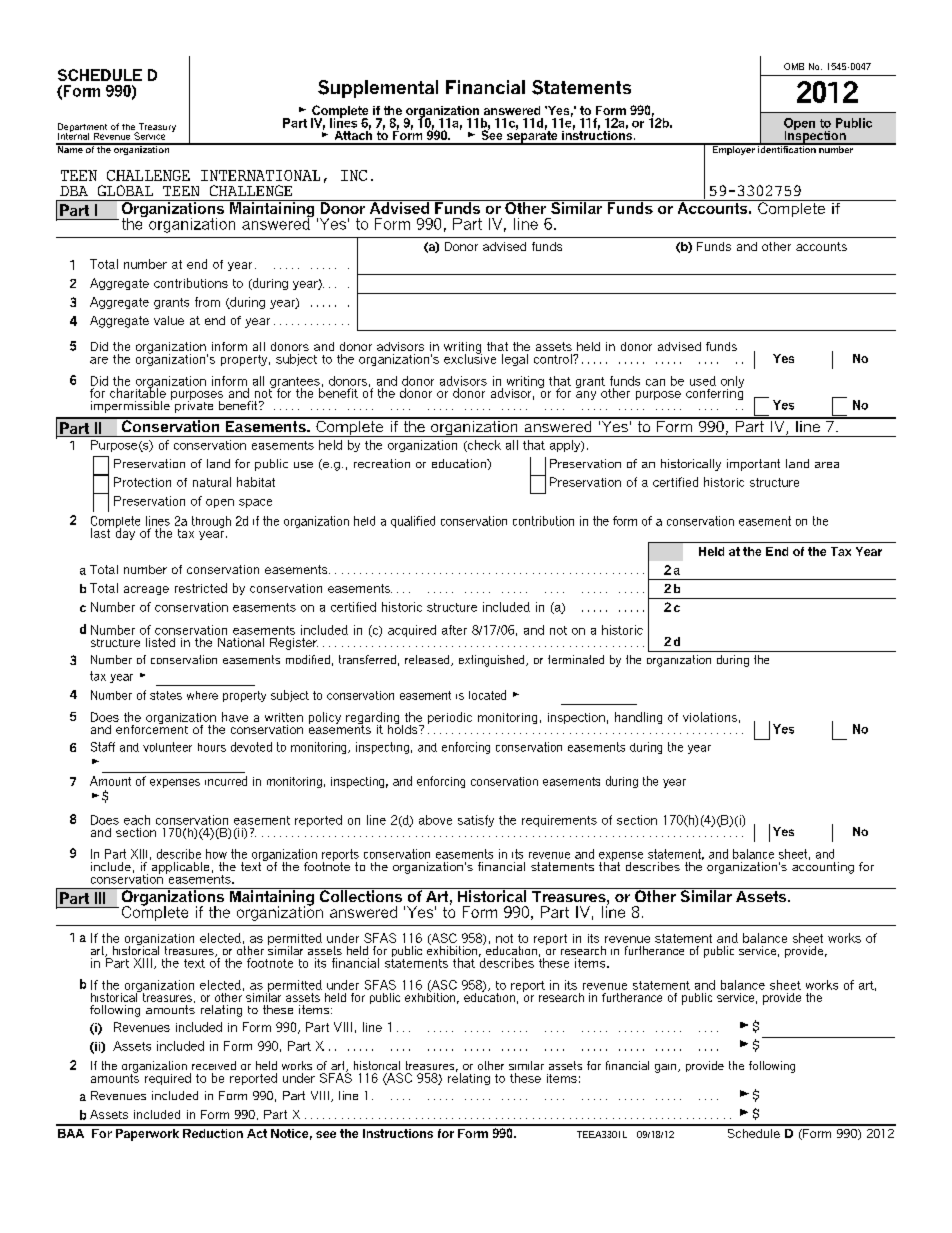 The height and width of the image is (1233, 952). I want to click on Supplemental, so click(378, 89).
